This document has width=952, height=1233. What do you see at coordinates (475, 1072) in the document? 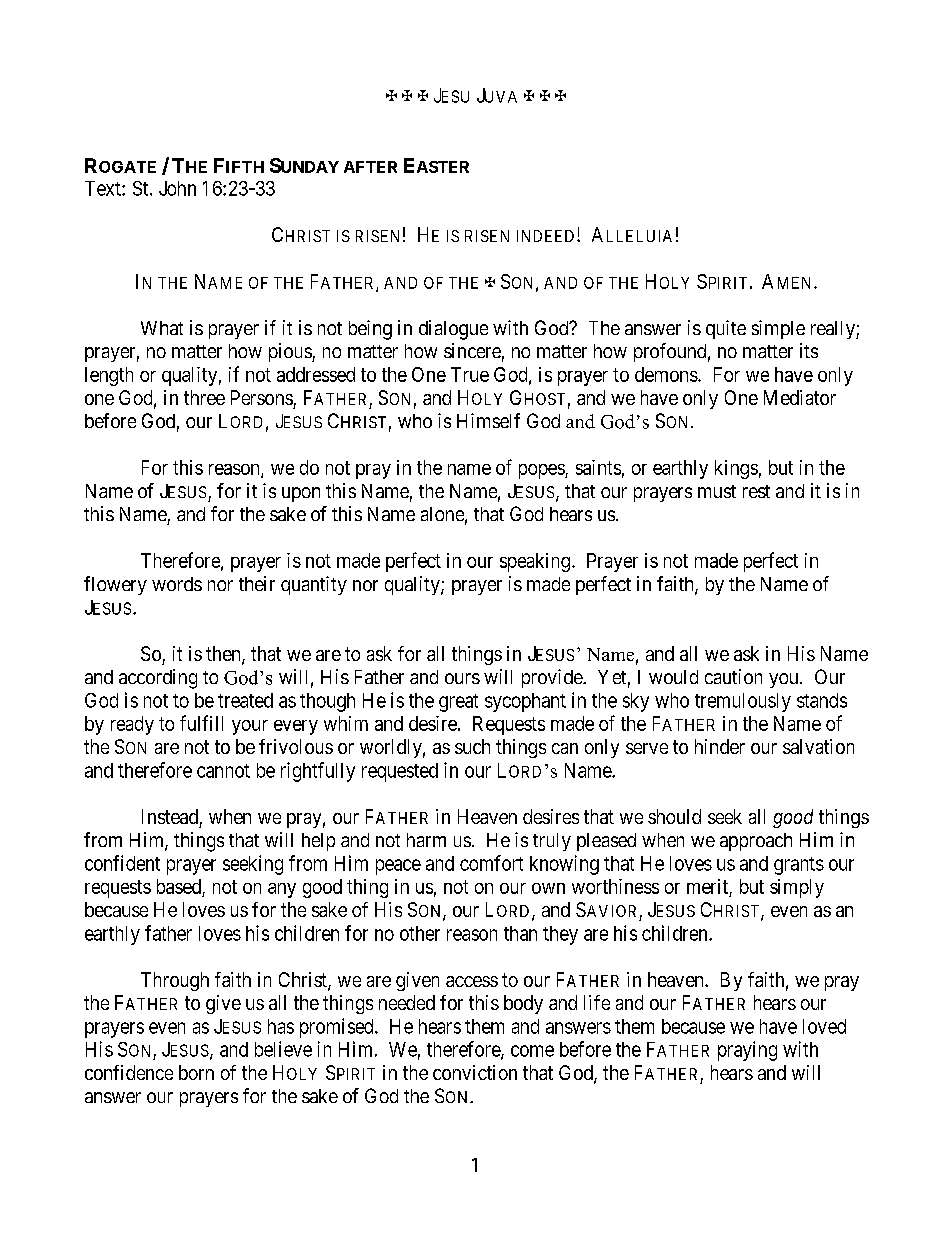
I see `conviction` at bounding box center [475, 1072].
